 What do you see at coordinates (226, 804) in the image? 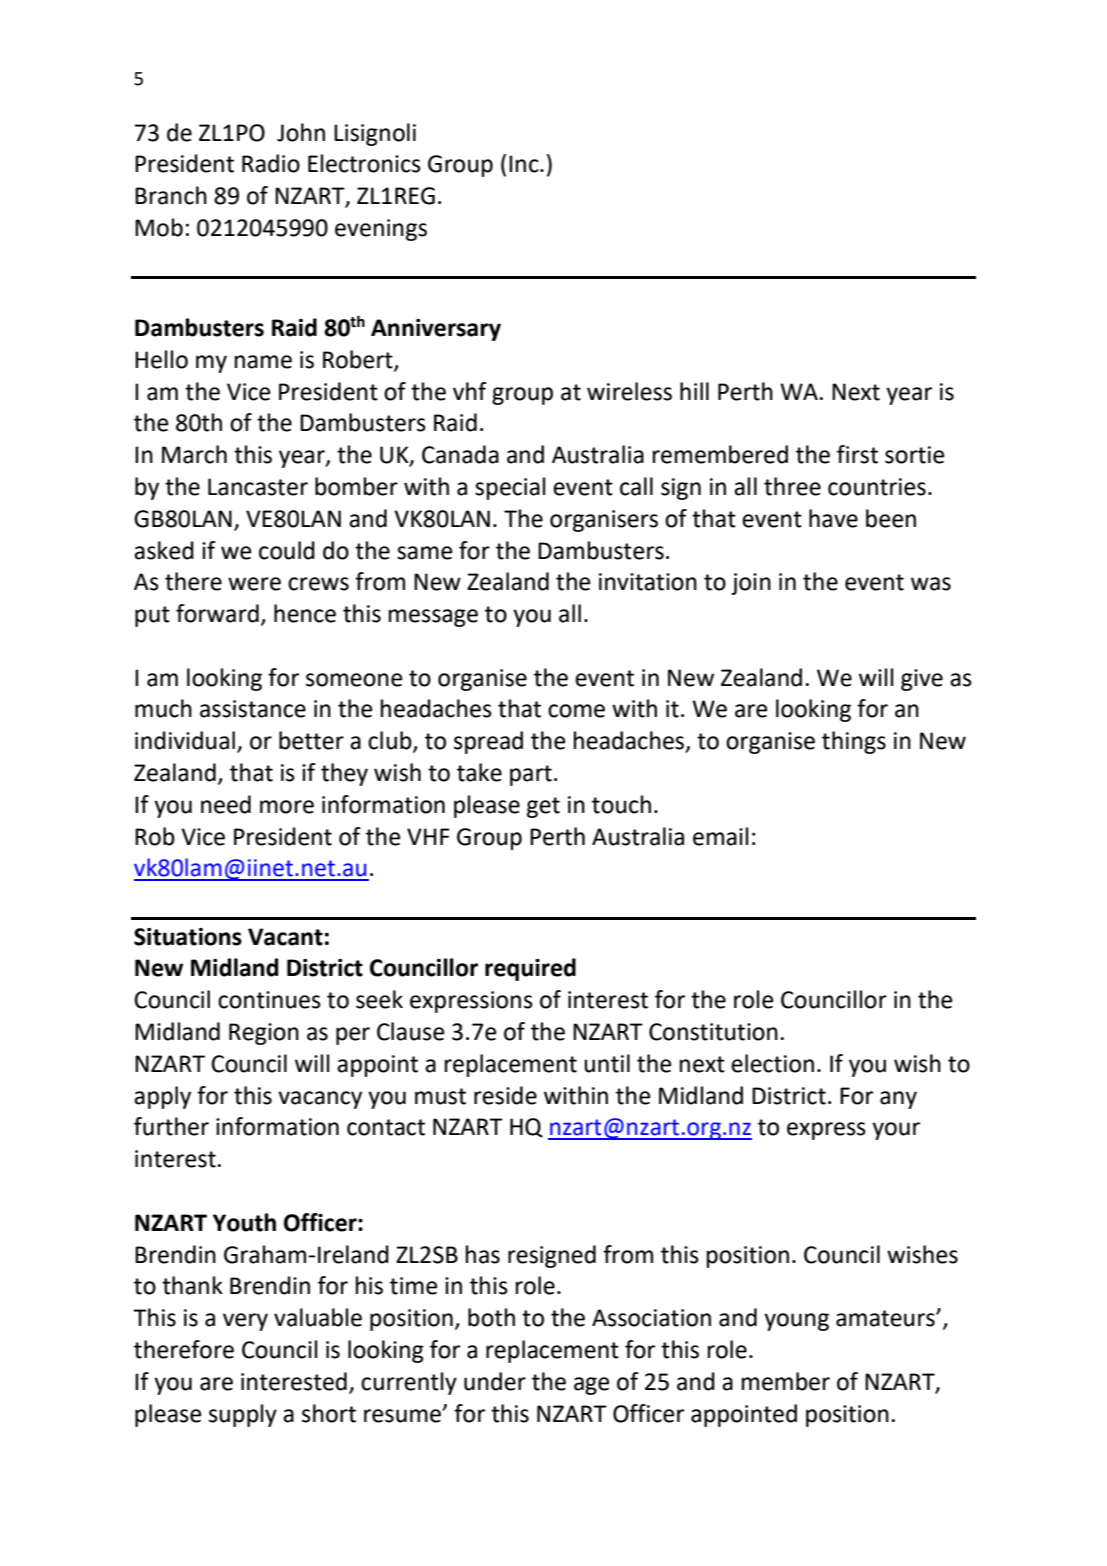
I see `need` at bounding box center [226, 804].
